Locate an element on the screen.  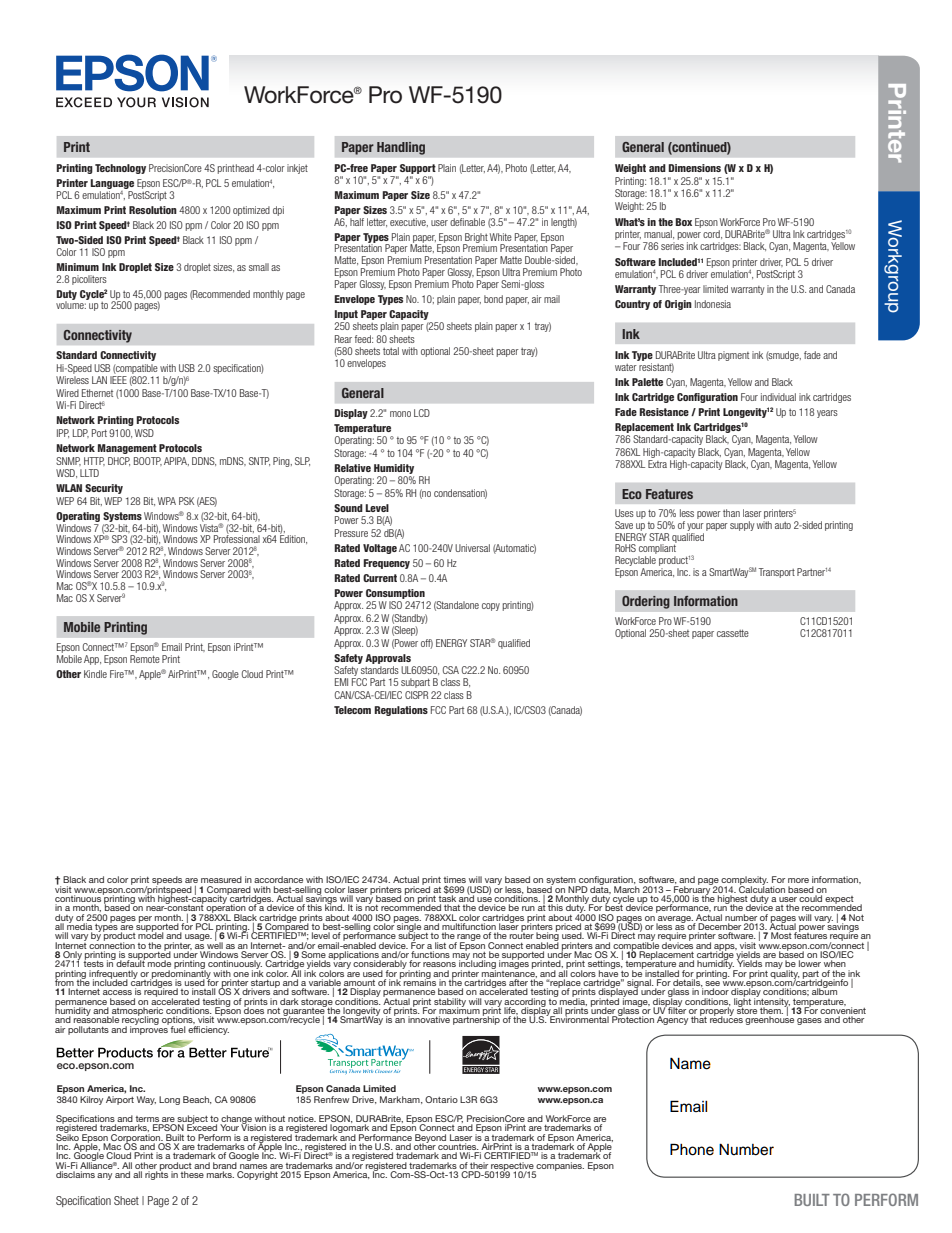
Dimensions is located at coordinates (694, 168).
